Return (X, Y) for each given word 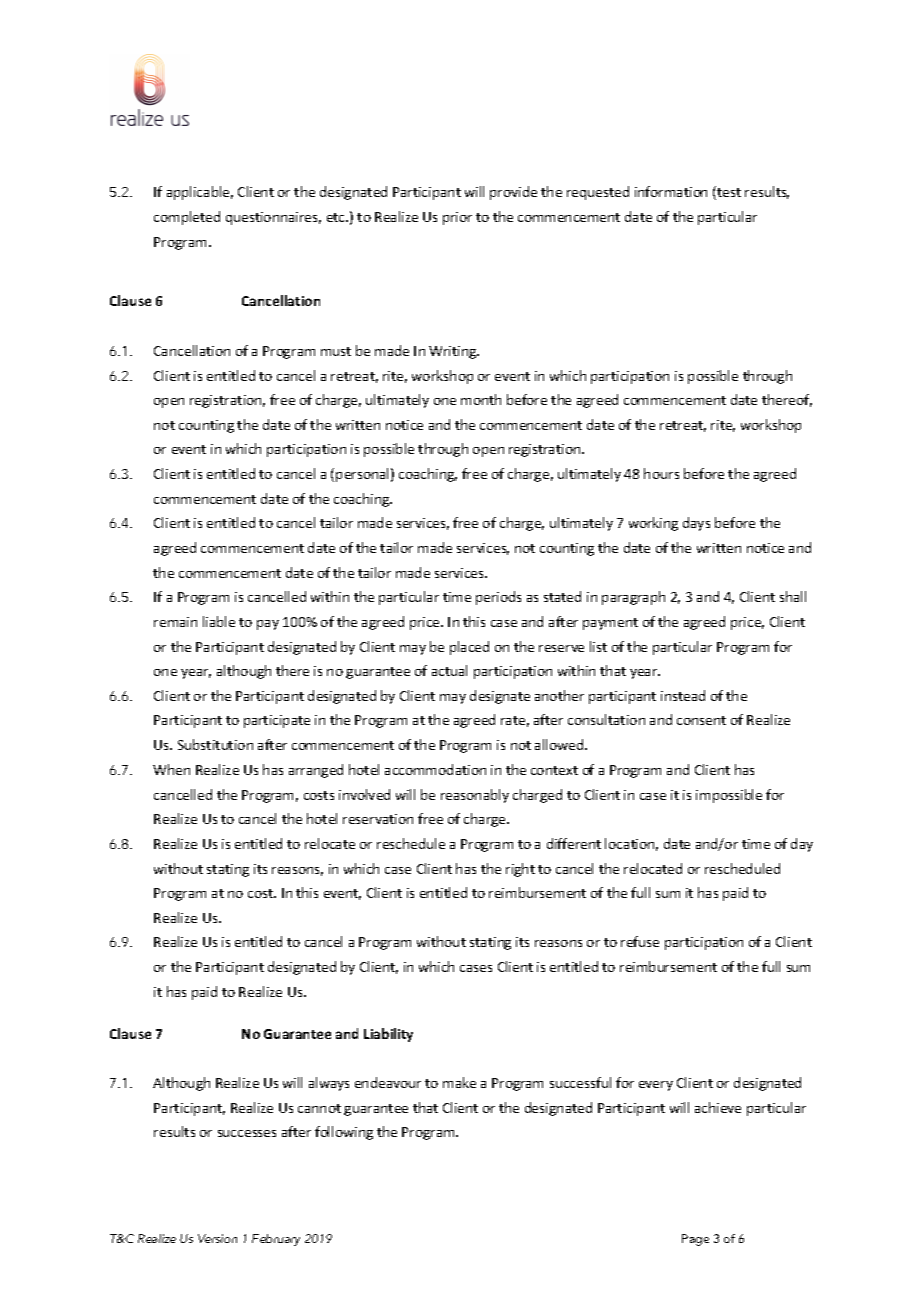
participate (277, 721)
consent (701, 720)
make (459, 1082)
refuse (640, 941)
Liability (388, 1035)
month (481, 399)
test (728, 193)
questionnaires (273, 218)
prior (457, 218)
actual (449, 670)
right (520, 870)
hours (661, 473)
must (336, 351)
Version (217, 1238)
